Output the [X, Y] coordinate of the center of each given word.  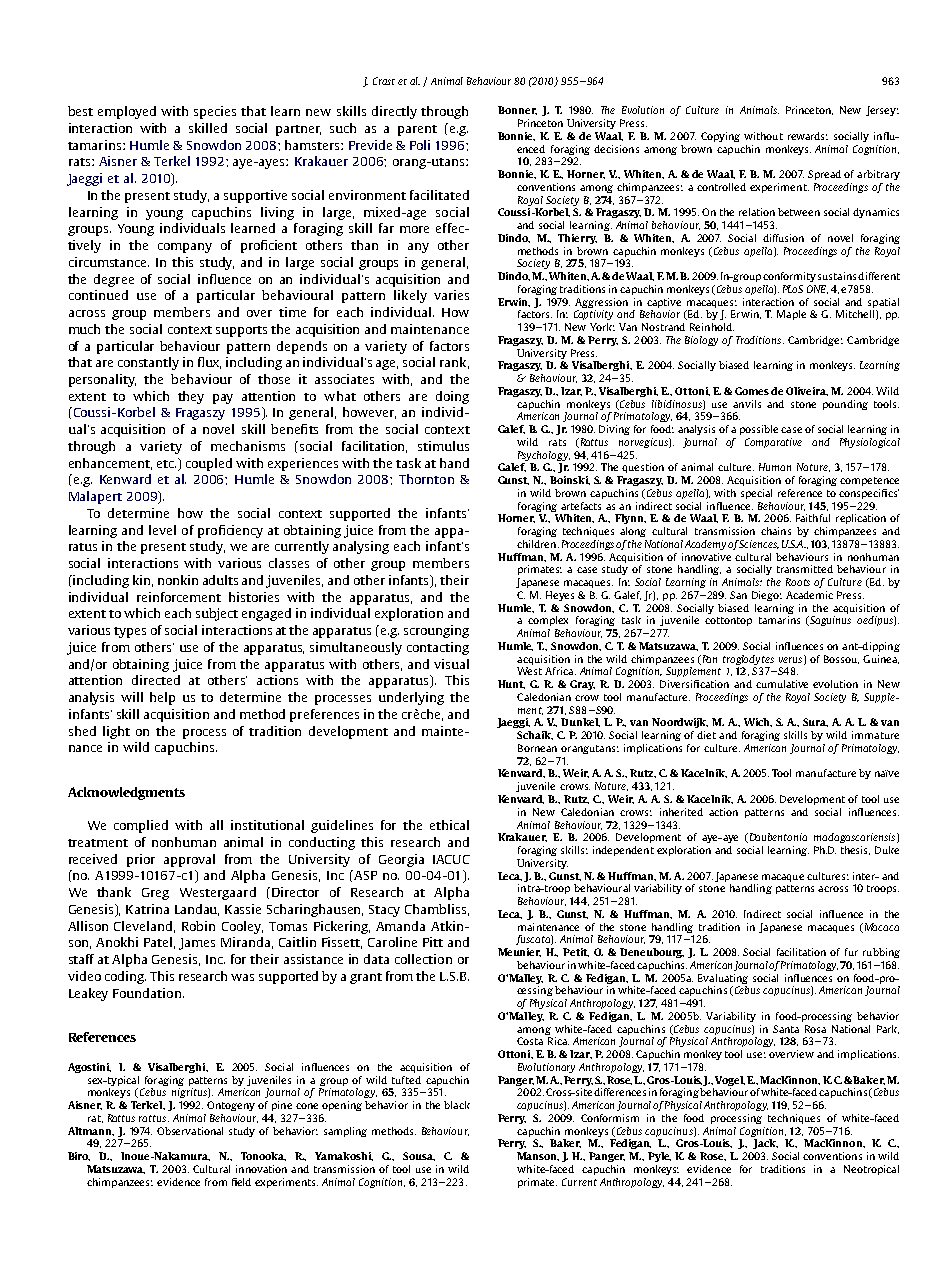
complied [141, 826]
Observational [190, 1131]
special [756, 494]
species [215, 112]
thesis [855, 850]
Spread [824, 175]
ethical [449, 825]
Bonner [517, 110]
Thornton [426, 479]
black [457, 1105]
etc [166, 464]
